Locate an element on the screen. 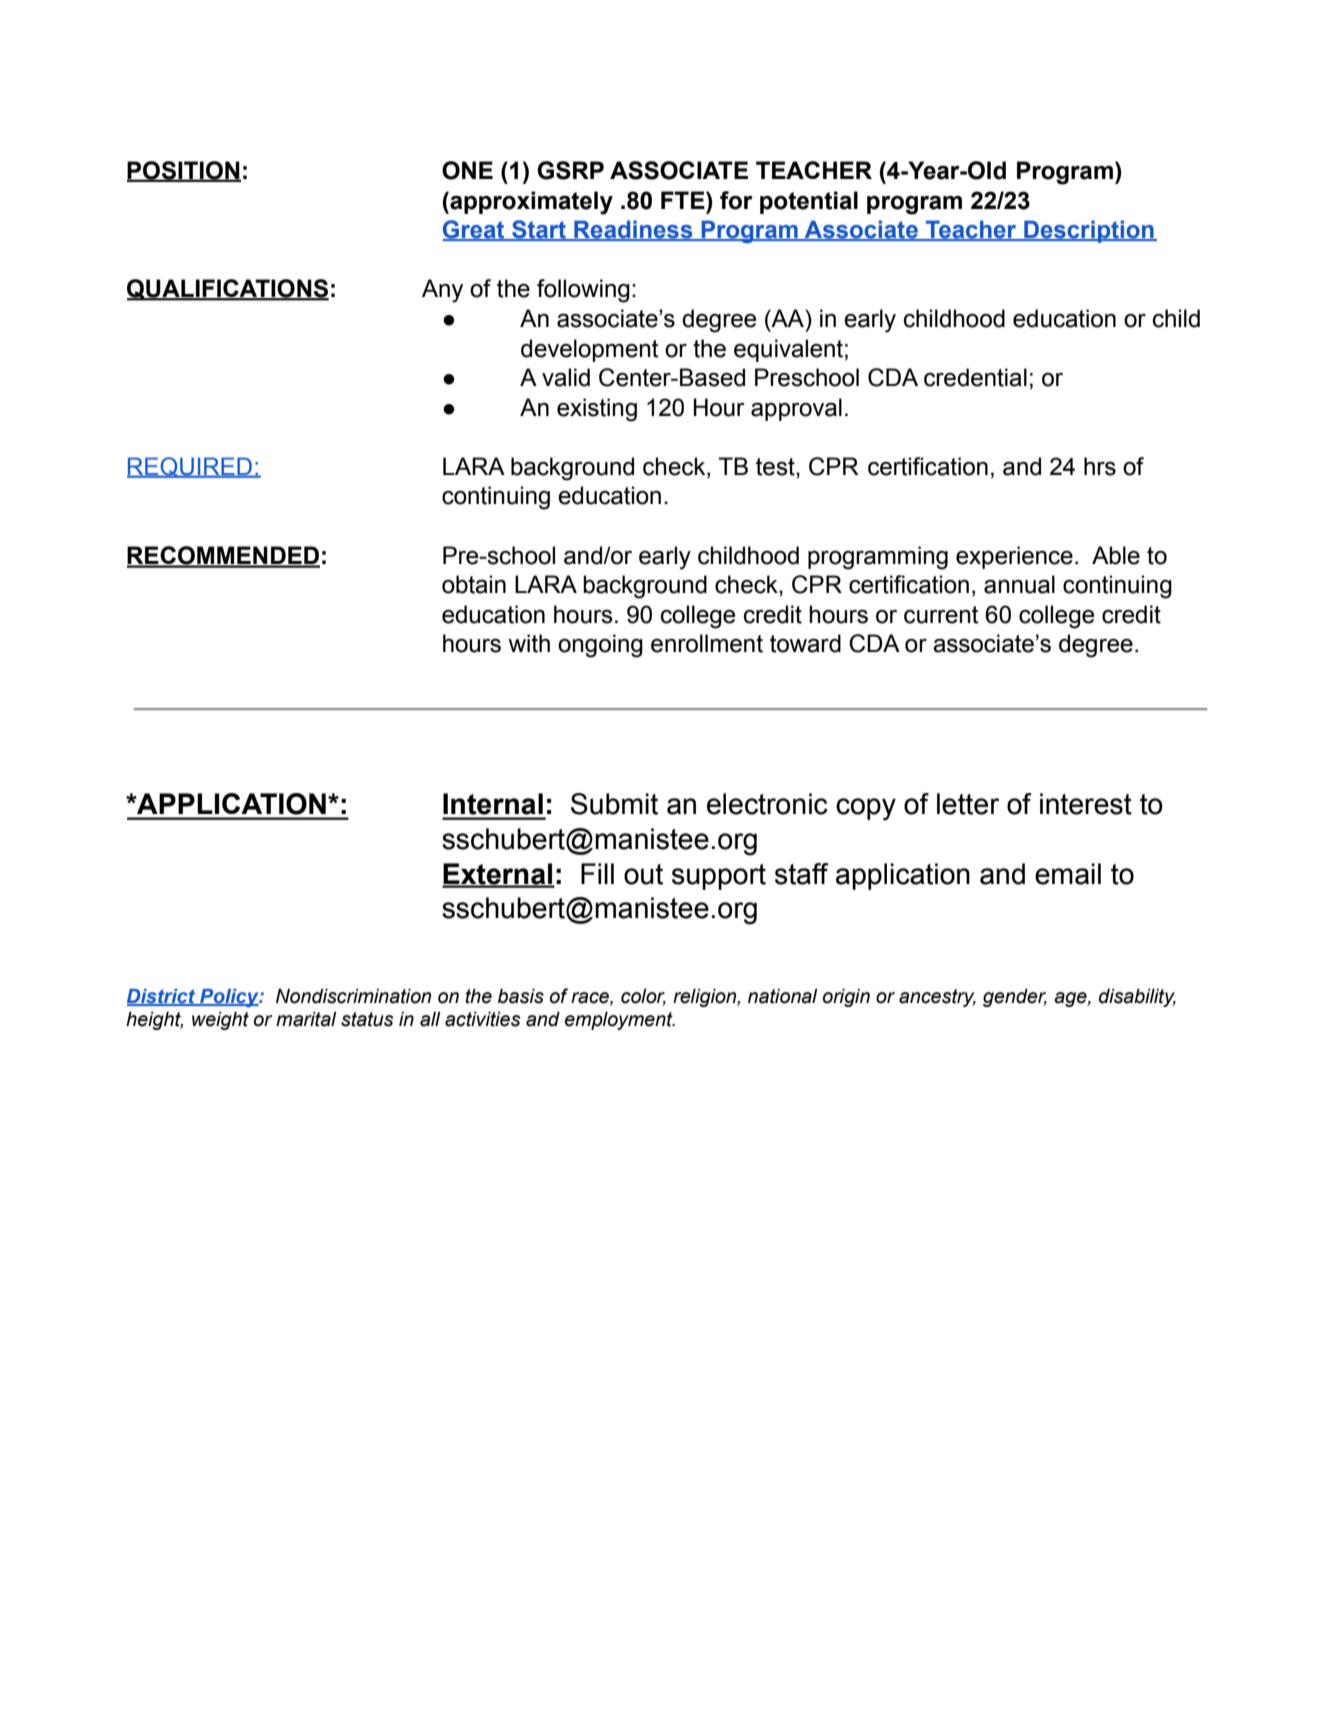 Image resolution: width=1341 pixels, height=1736 pixels. Policy is located at coordinates (229, 998).
